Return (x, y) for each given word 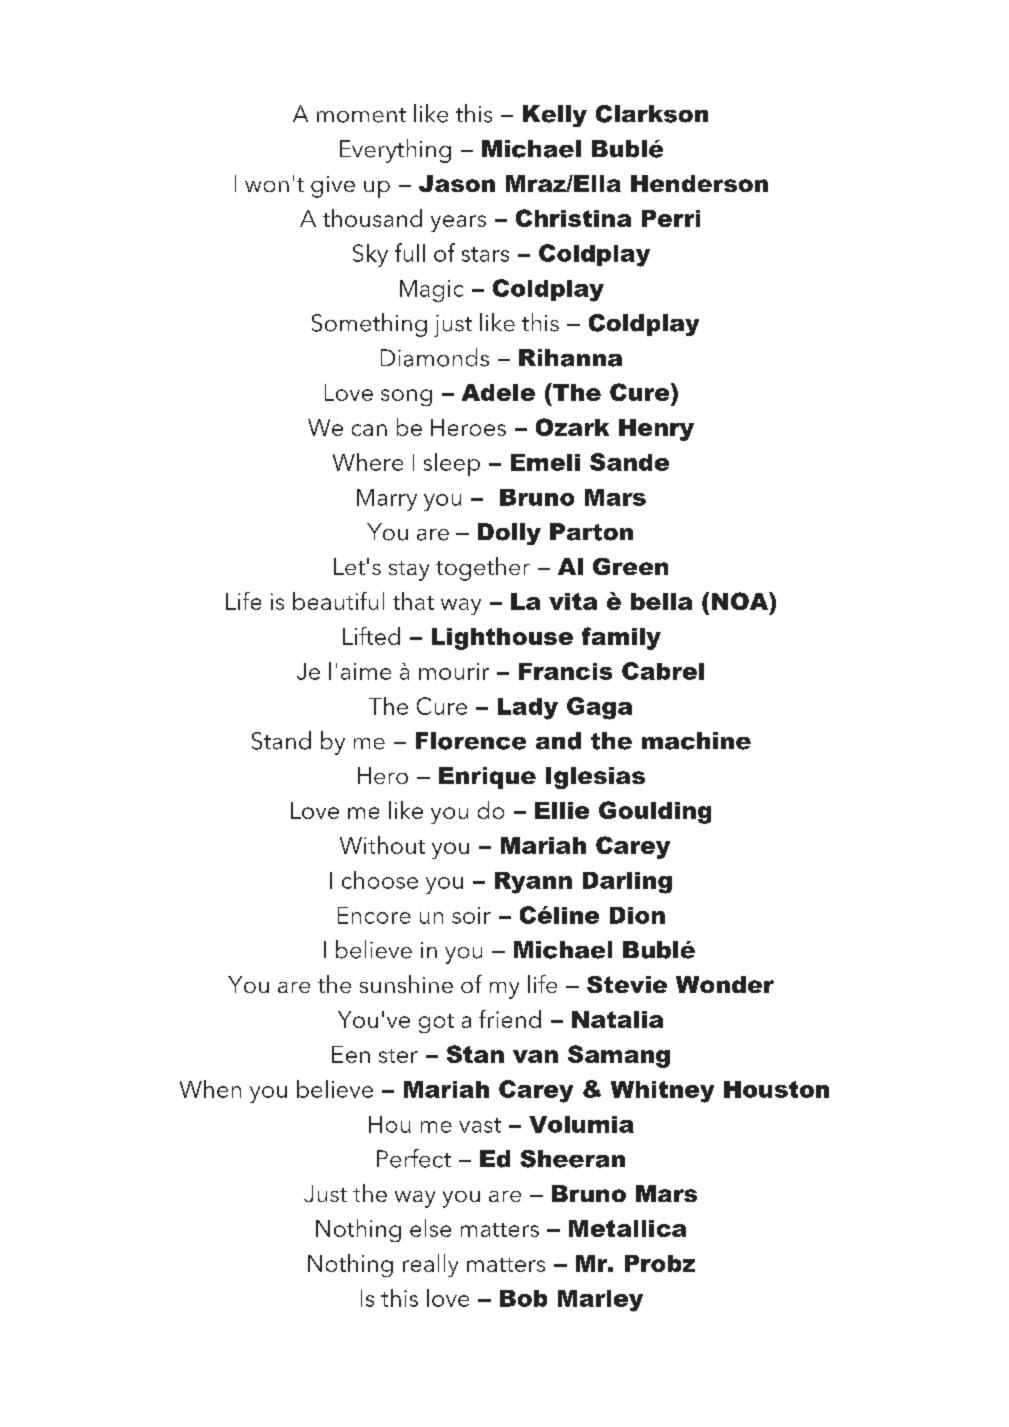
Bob (523, 1298)
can (369, 430)
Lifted (371, 636)
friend (510, 1019)
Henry (656, 430)
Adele (498, 392)
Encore (374, 915)
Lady (528, 709)
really (430, 1265)
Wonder (725, 984)
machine (696, 741)
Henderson (699, 183)
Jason (457, 183)
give (333, 187)
